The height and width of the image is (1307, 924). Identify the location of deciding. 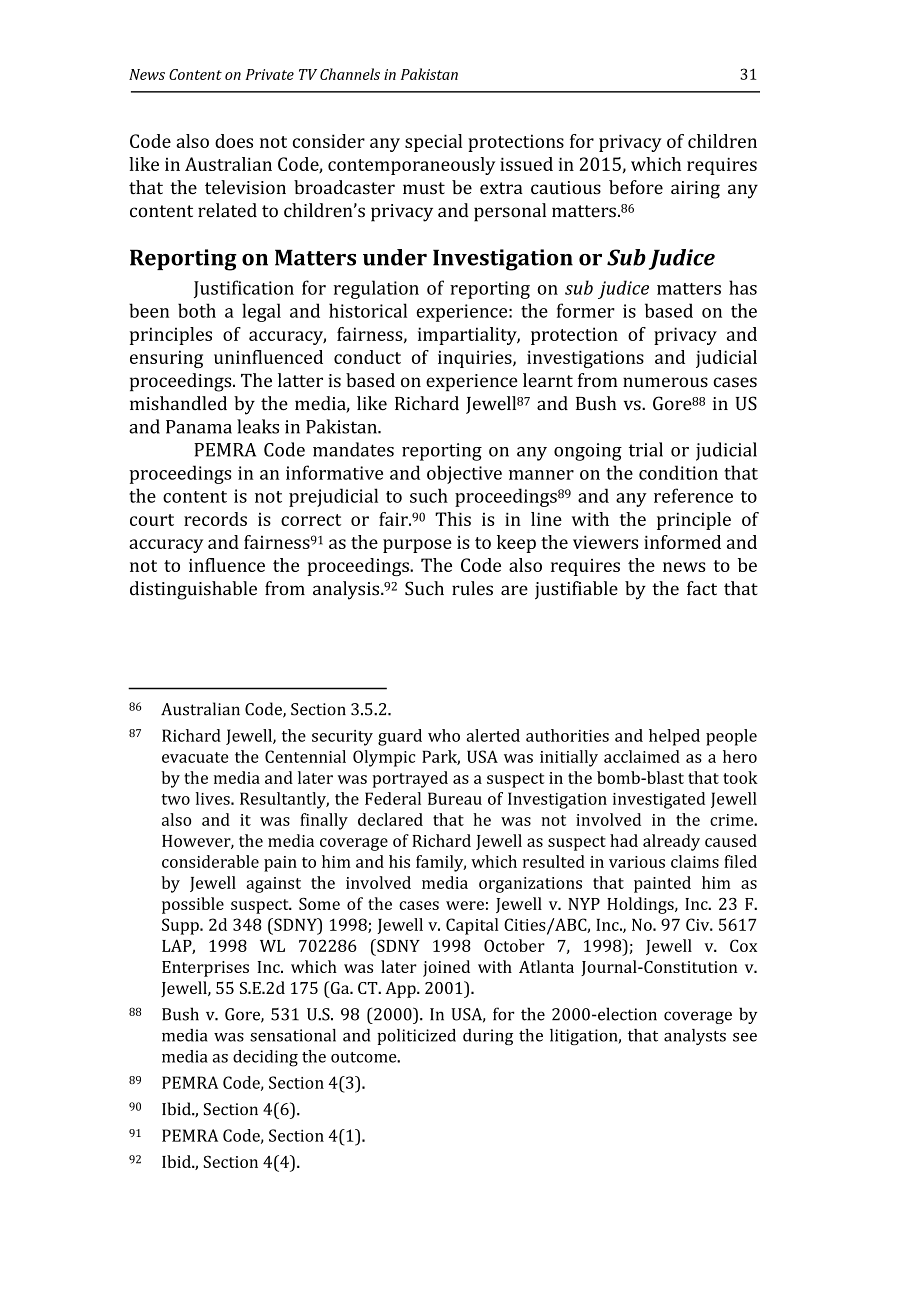
(265, 1058).
